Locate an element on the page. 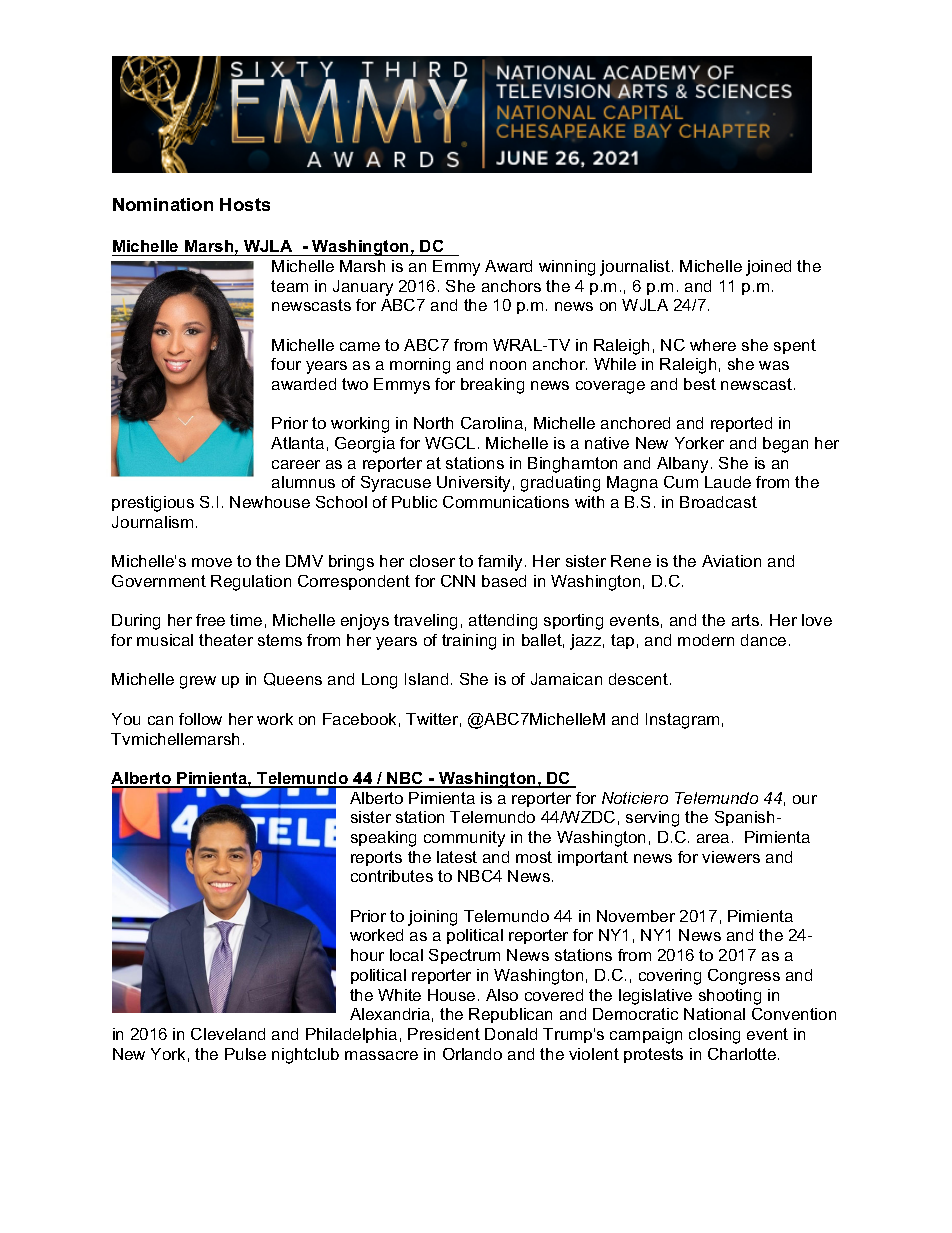 The image size is (952, 1233). President is located at coordinates (444, 1034).
